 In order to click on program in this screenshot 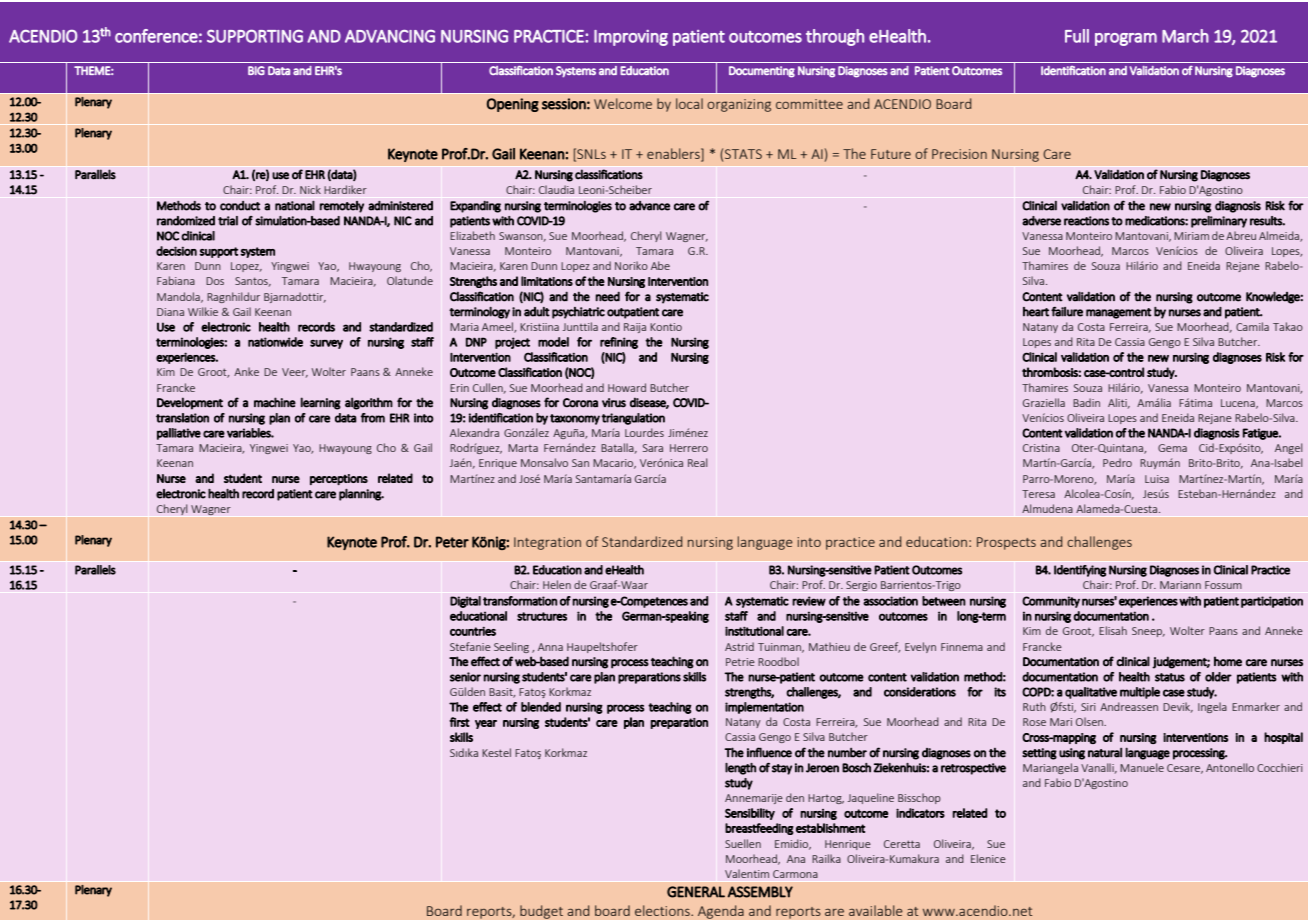, I will do `click(1126, 39)`.
